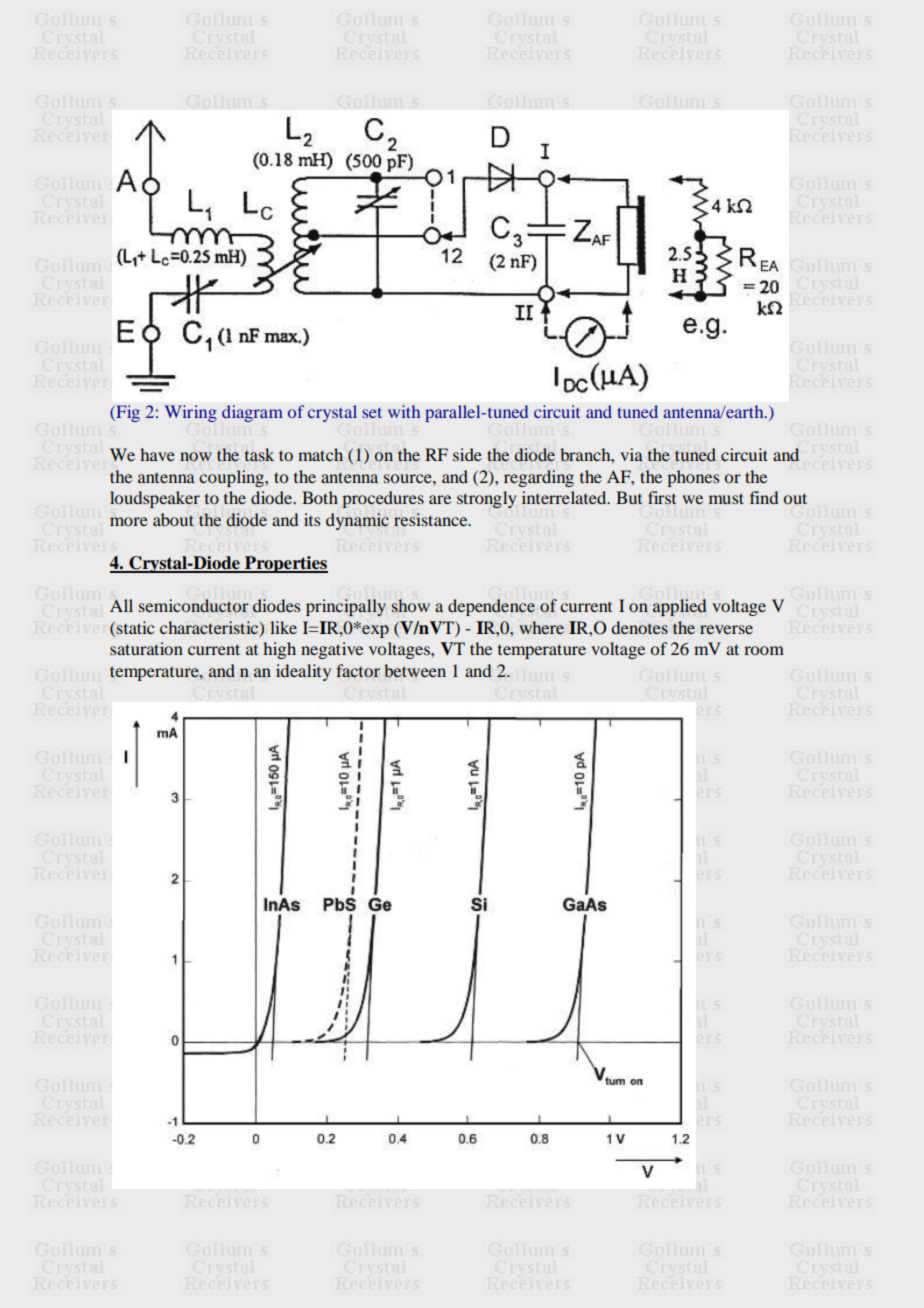  Describe the element at coordinates (764, 650) in the document. I see `room` at that location.
